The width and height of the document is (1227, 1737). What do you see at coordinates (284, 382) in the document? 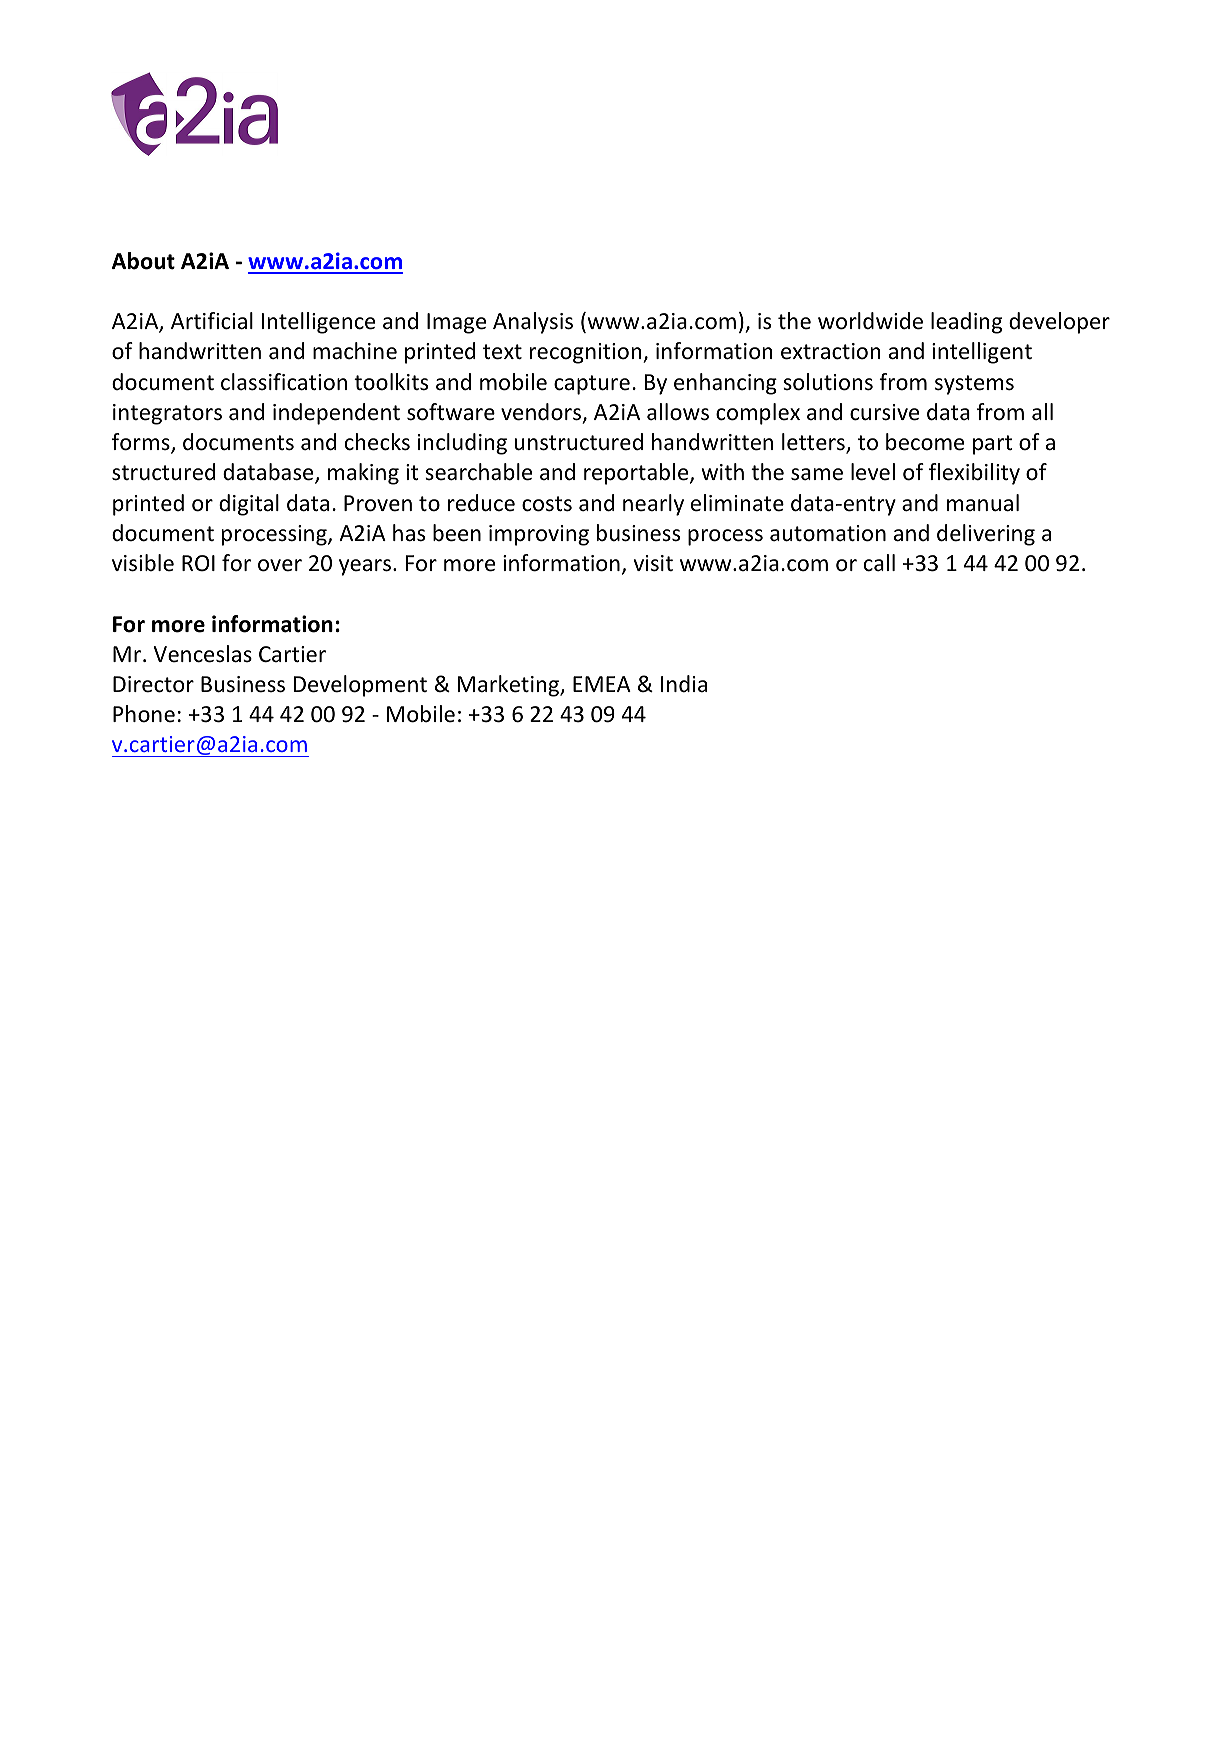
I see `classification` at bounding box center [284, 382].
